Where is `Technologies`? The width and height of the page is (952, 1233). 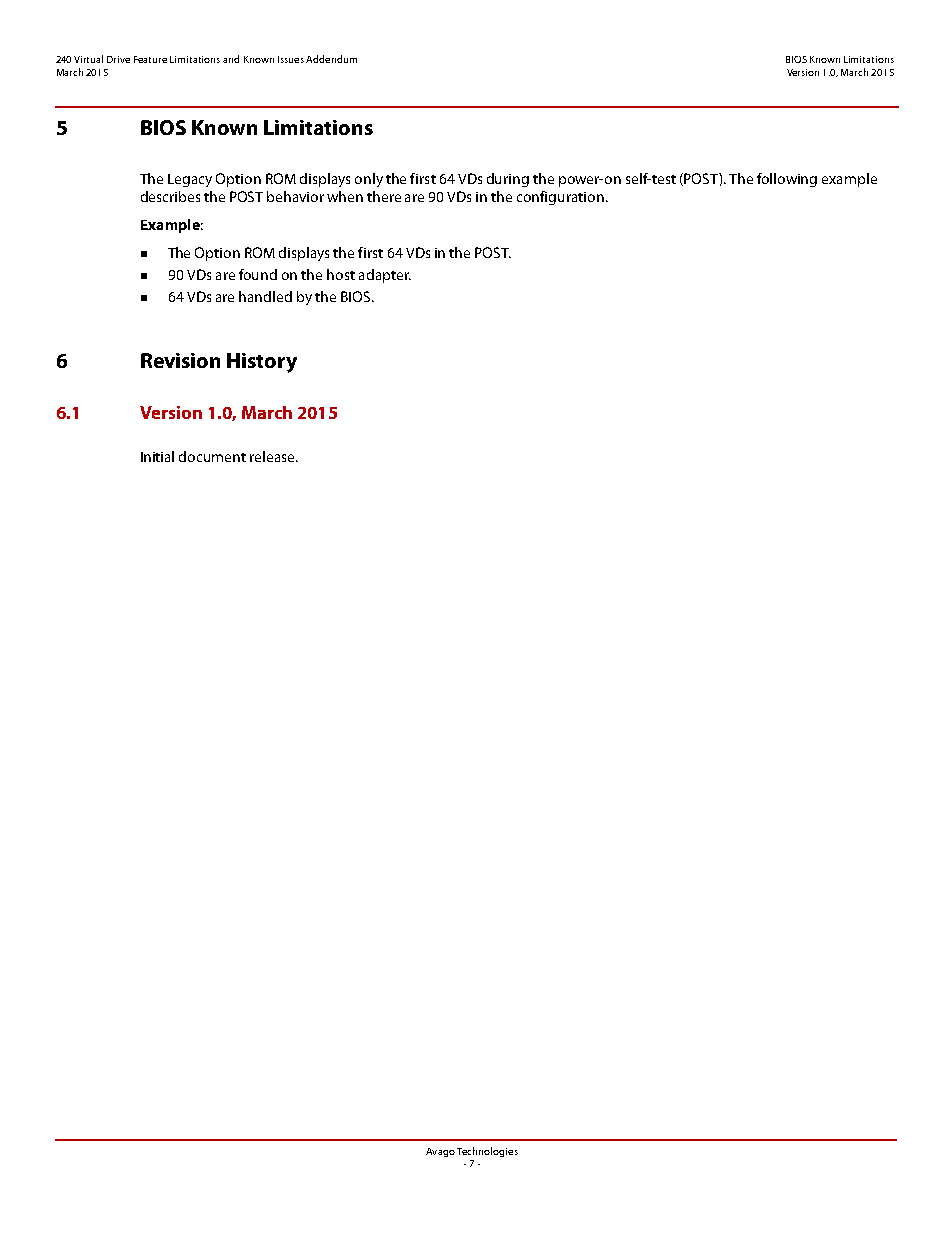
Technologies is located at coordinates (487, 1152).
